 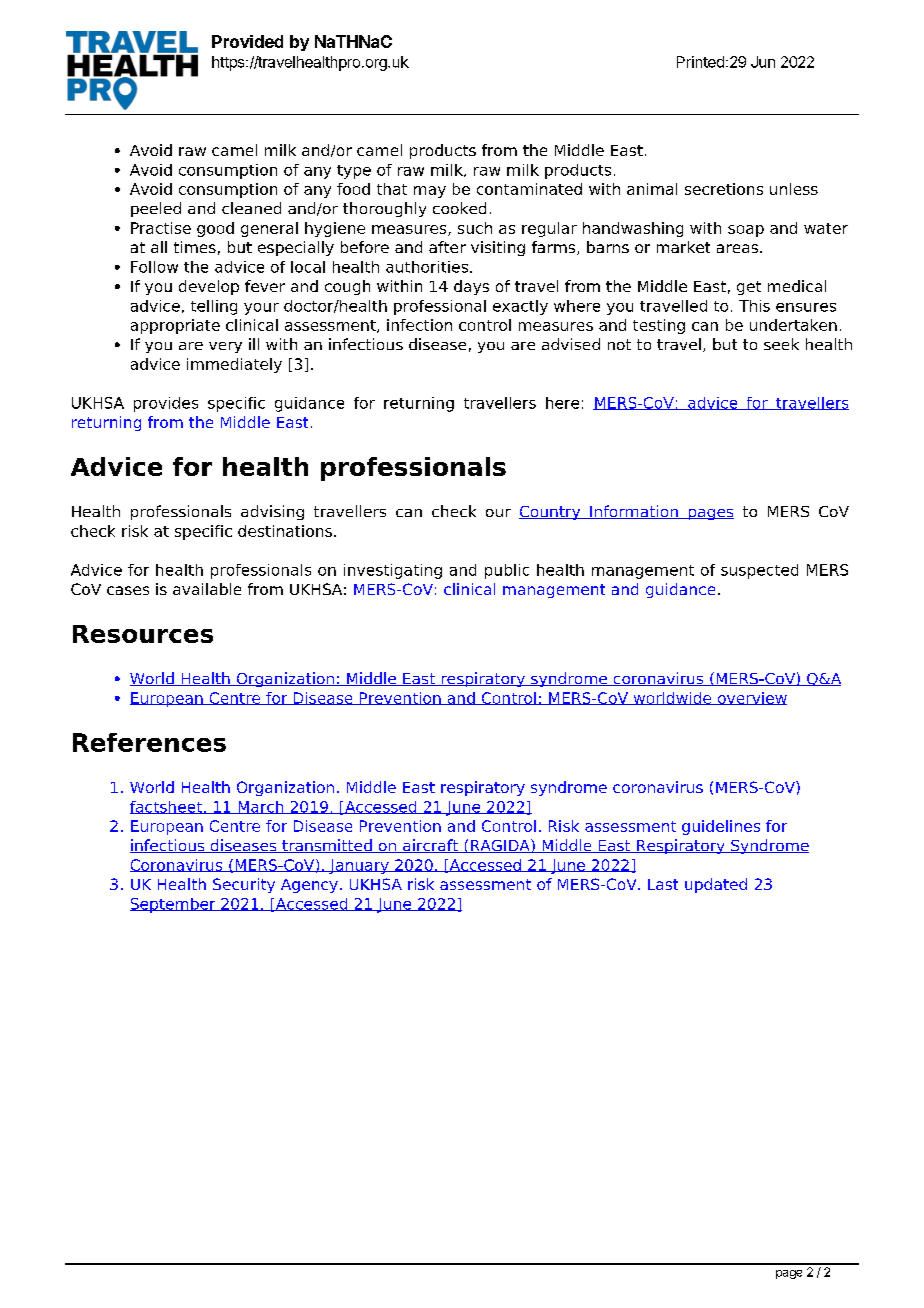 What do you see at coordinates (225, 347) in the page?
I see `very` at bounding box center [225, 347].
